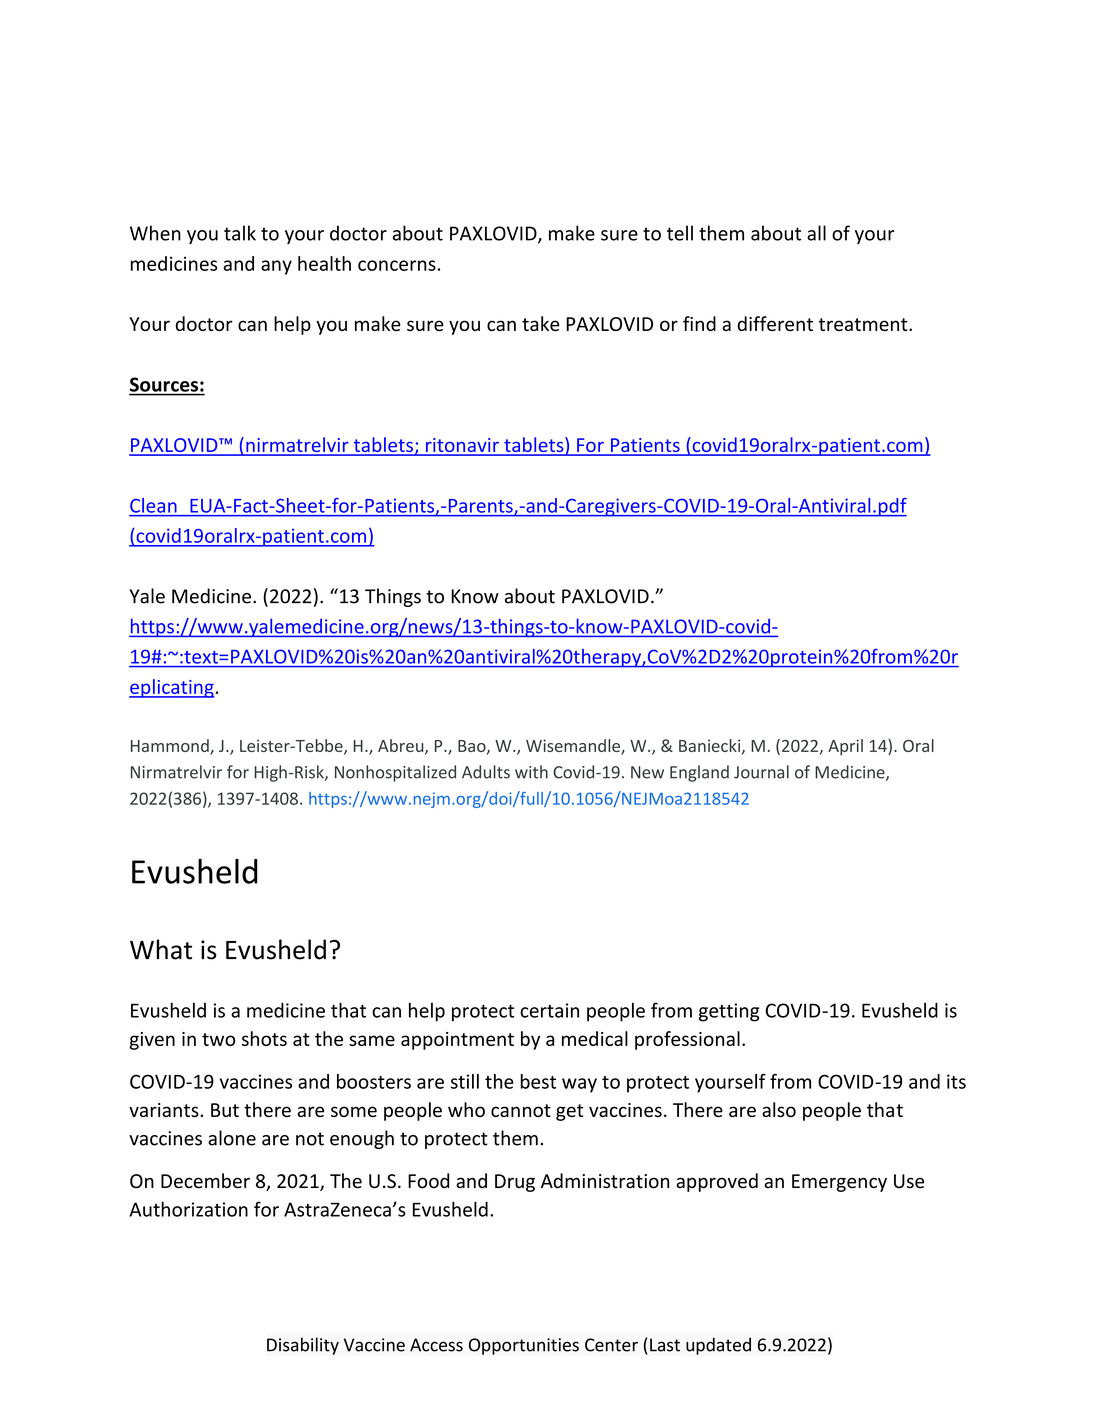 The height and width of the page is (1421, 1098). What do you see at coordinates (845, 747) in the page?
I see `April` at bounding box center [845, 747].
